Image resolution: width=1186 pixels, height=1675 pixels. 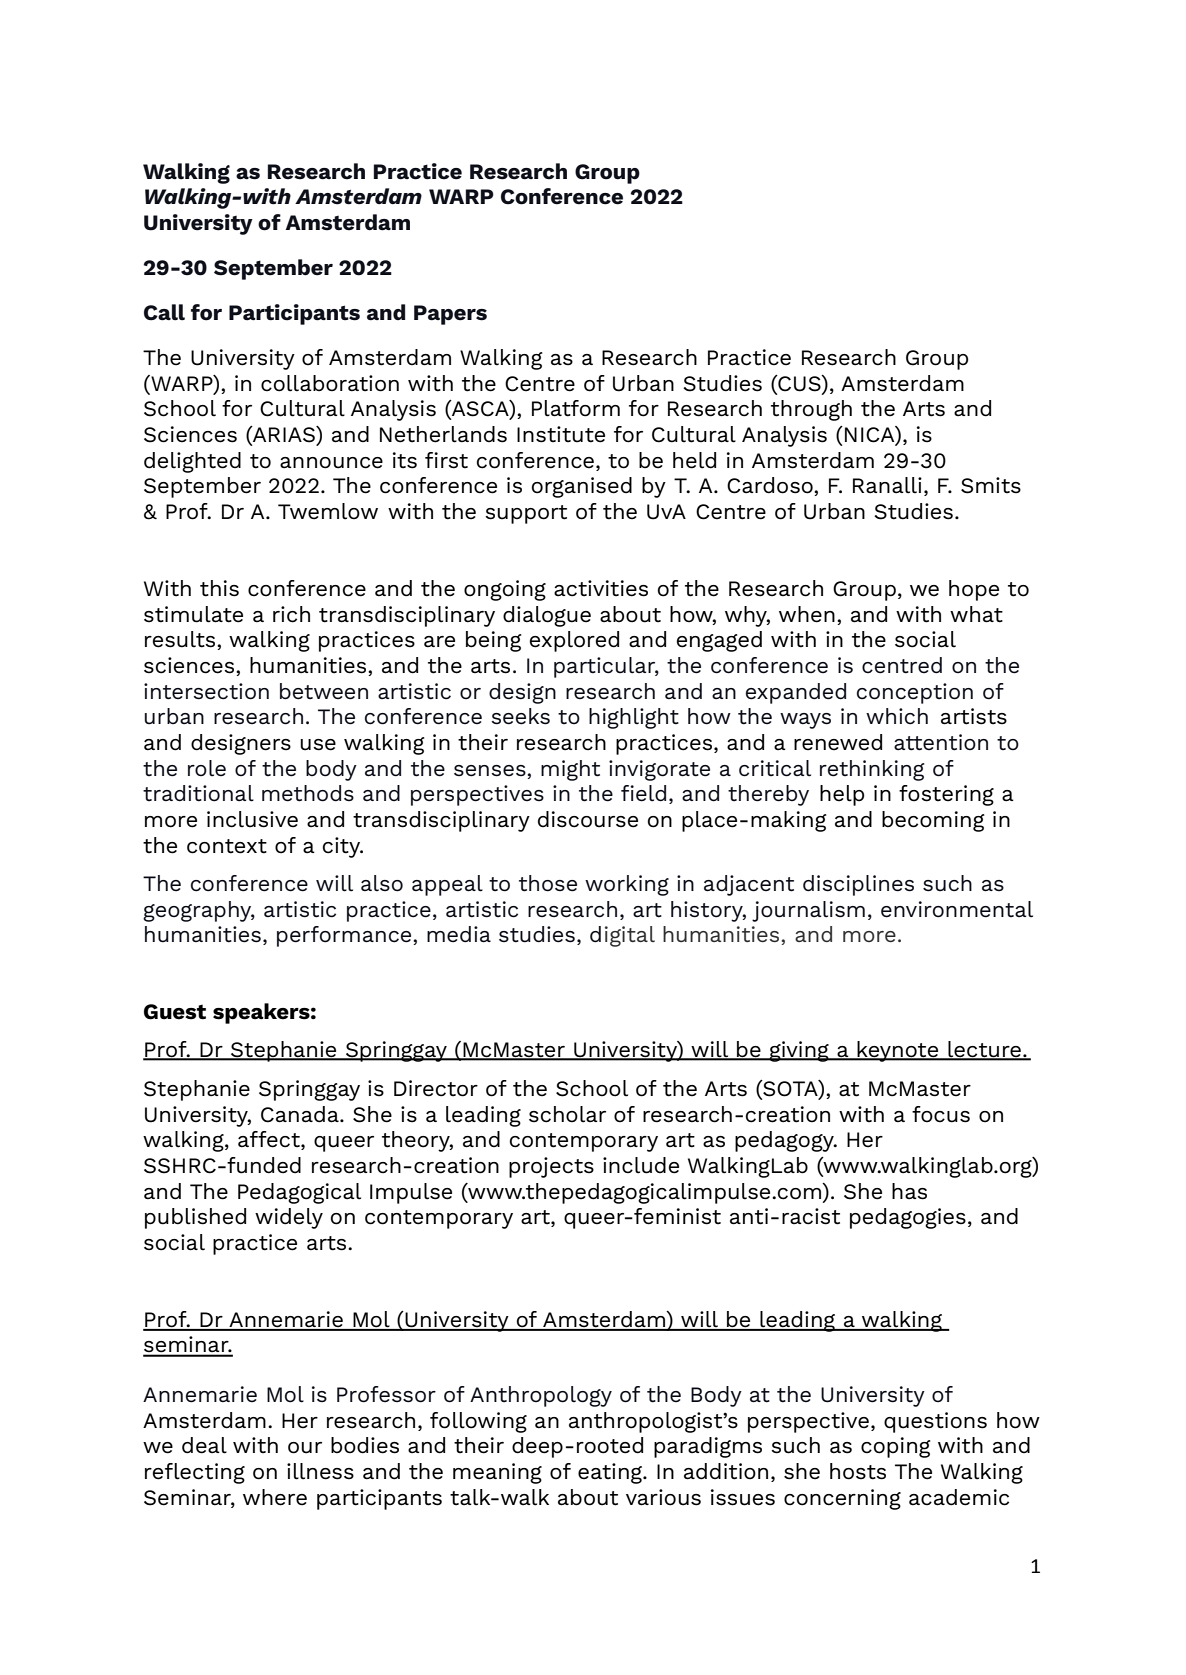 I want to click on widely, so click(x=289, y=1218).
